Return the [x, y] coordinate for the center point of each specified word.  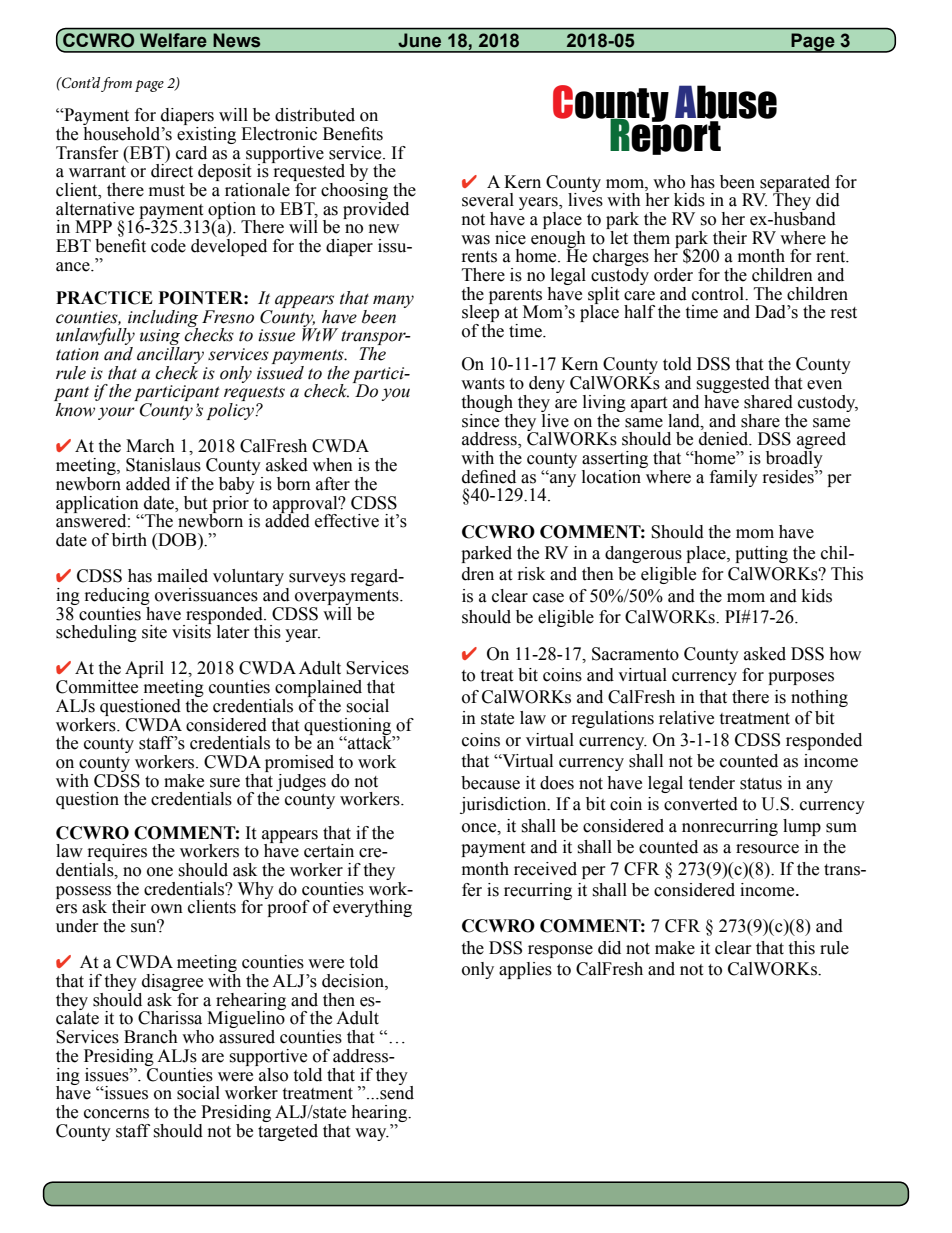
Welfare [173, 40]
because [490, 783]
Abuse [726, 102]
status [761, 784]
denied [725, 439]
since [482, 419]
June [420, 40]
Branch [151, 1037]
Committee [97, 687]
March [150, 446]
